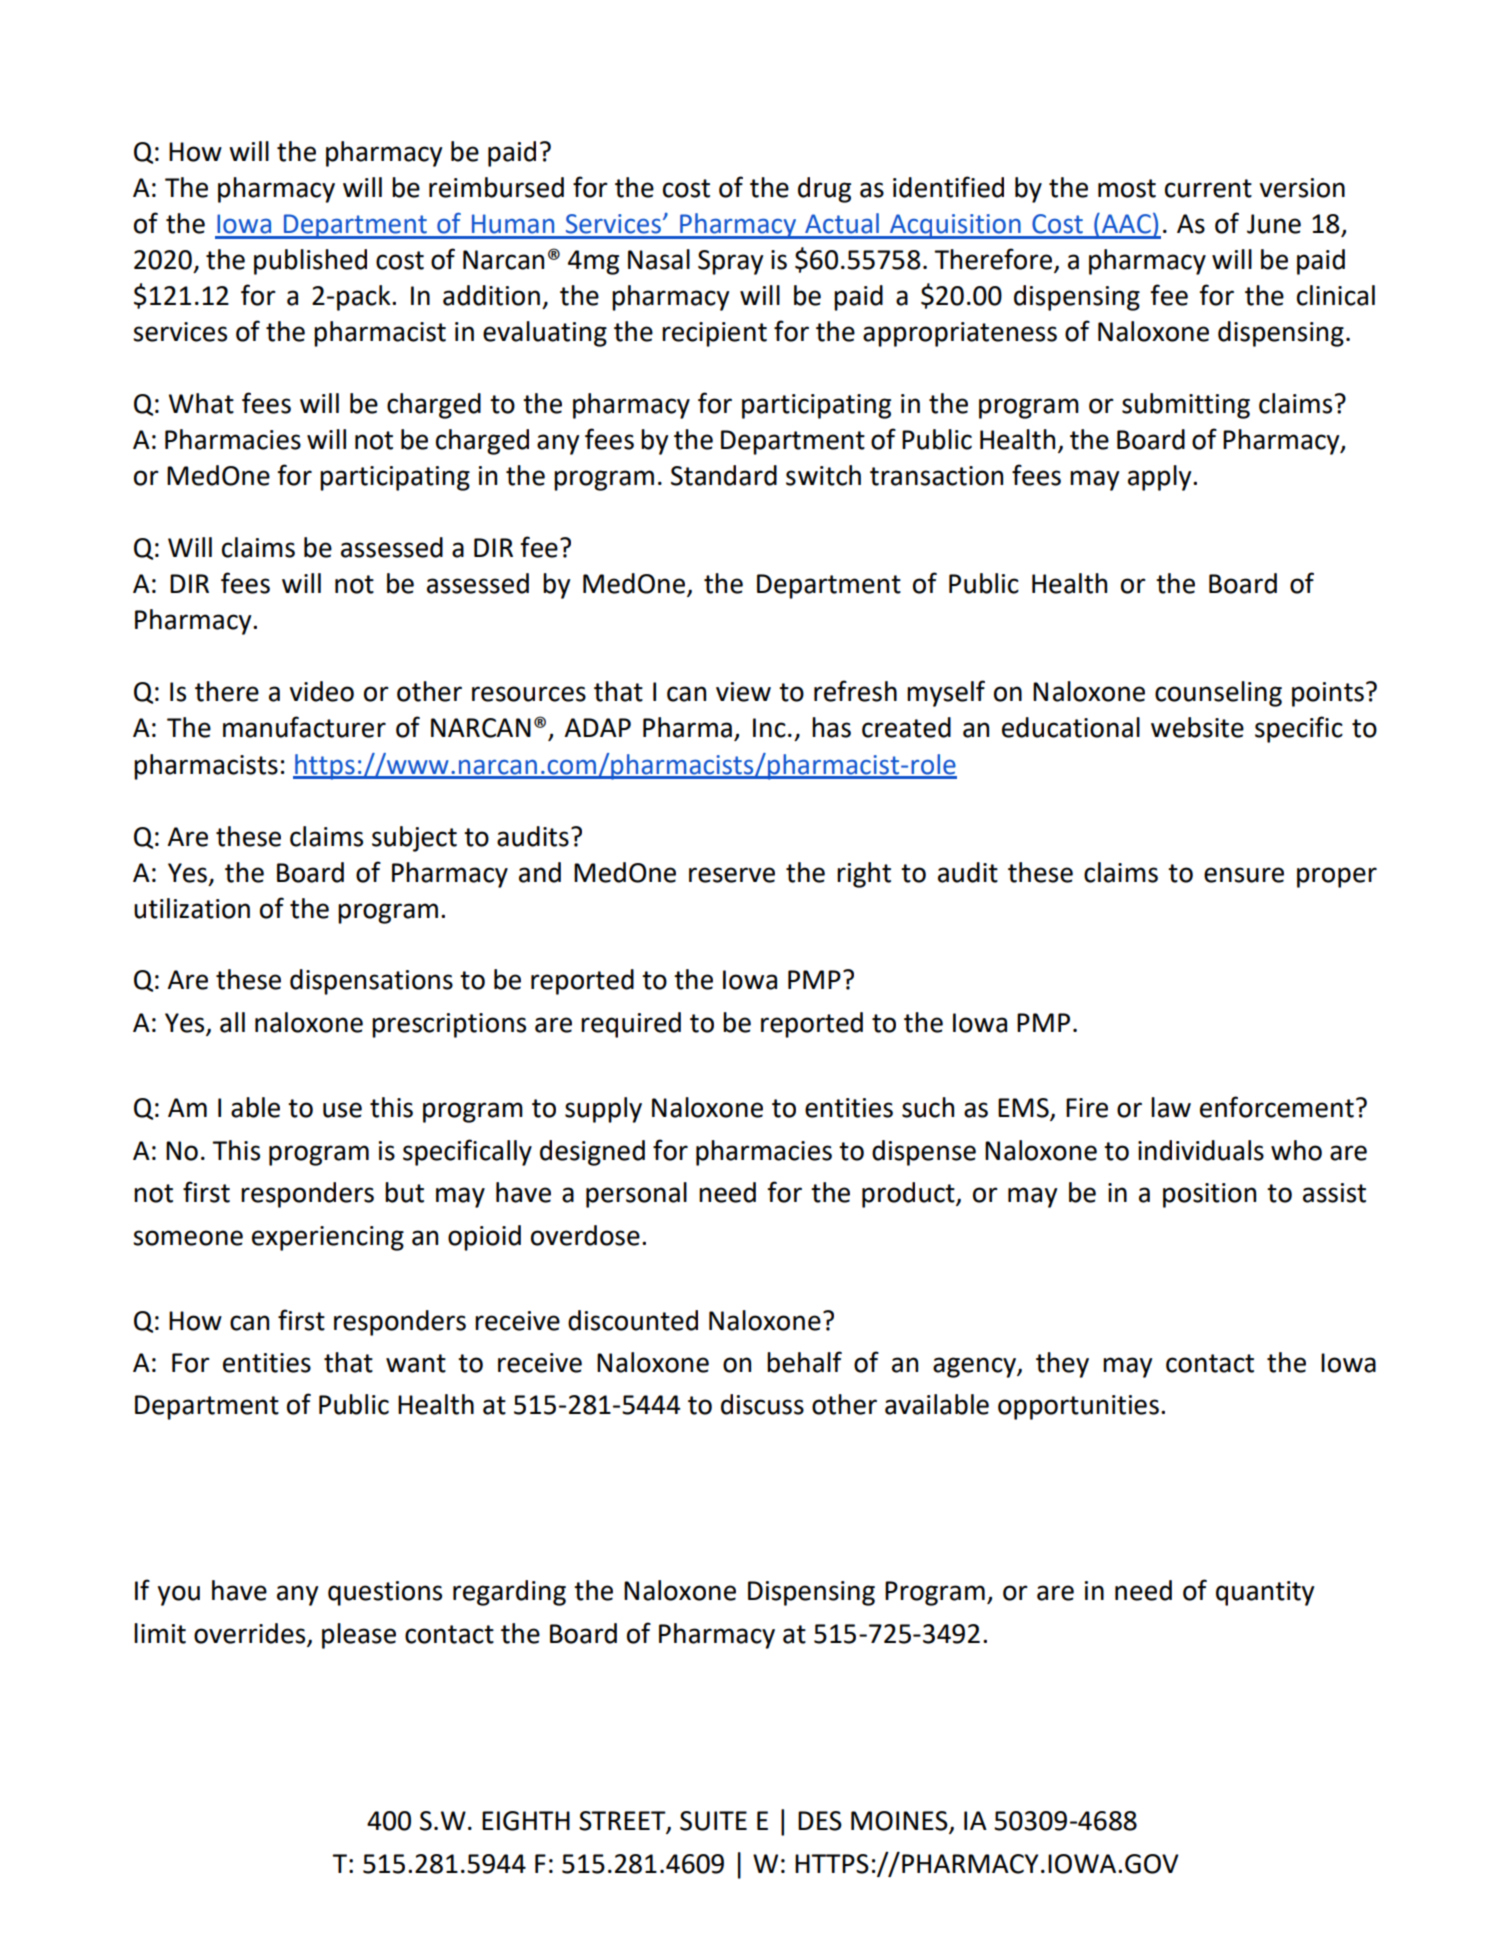 Image resolution: width=1506 pixels, height=1948 pixels. What do you see at coordinates (743, 692) in the image?
I see `view` at bounding box center [743, 692].
